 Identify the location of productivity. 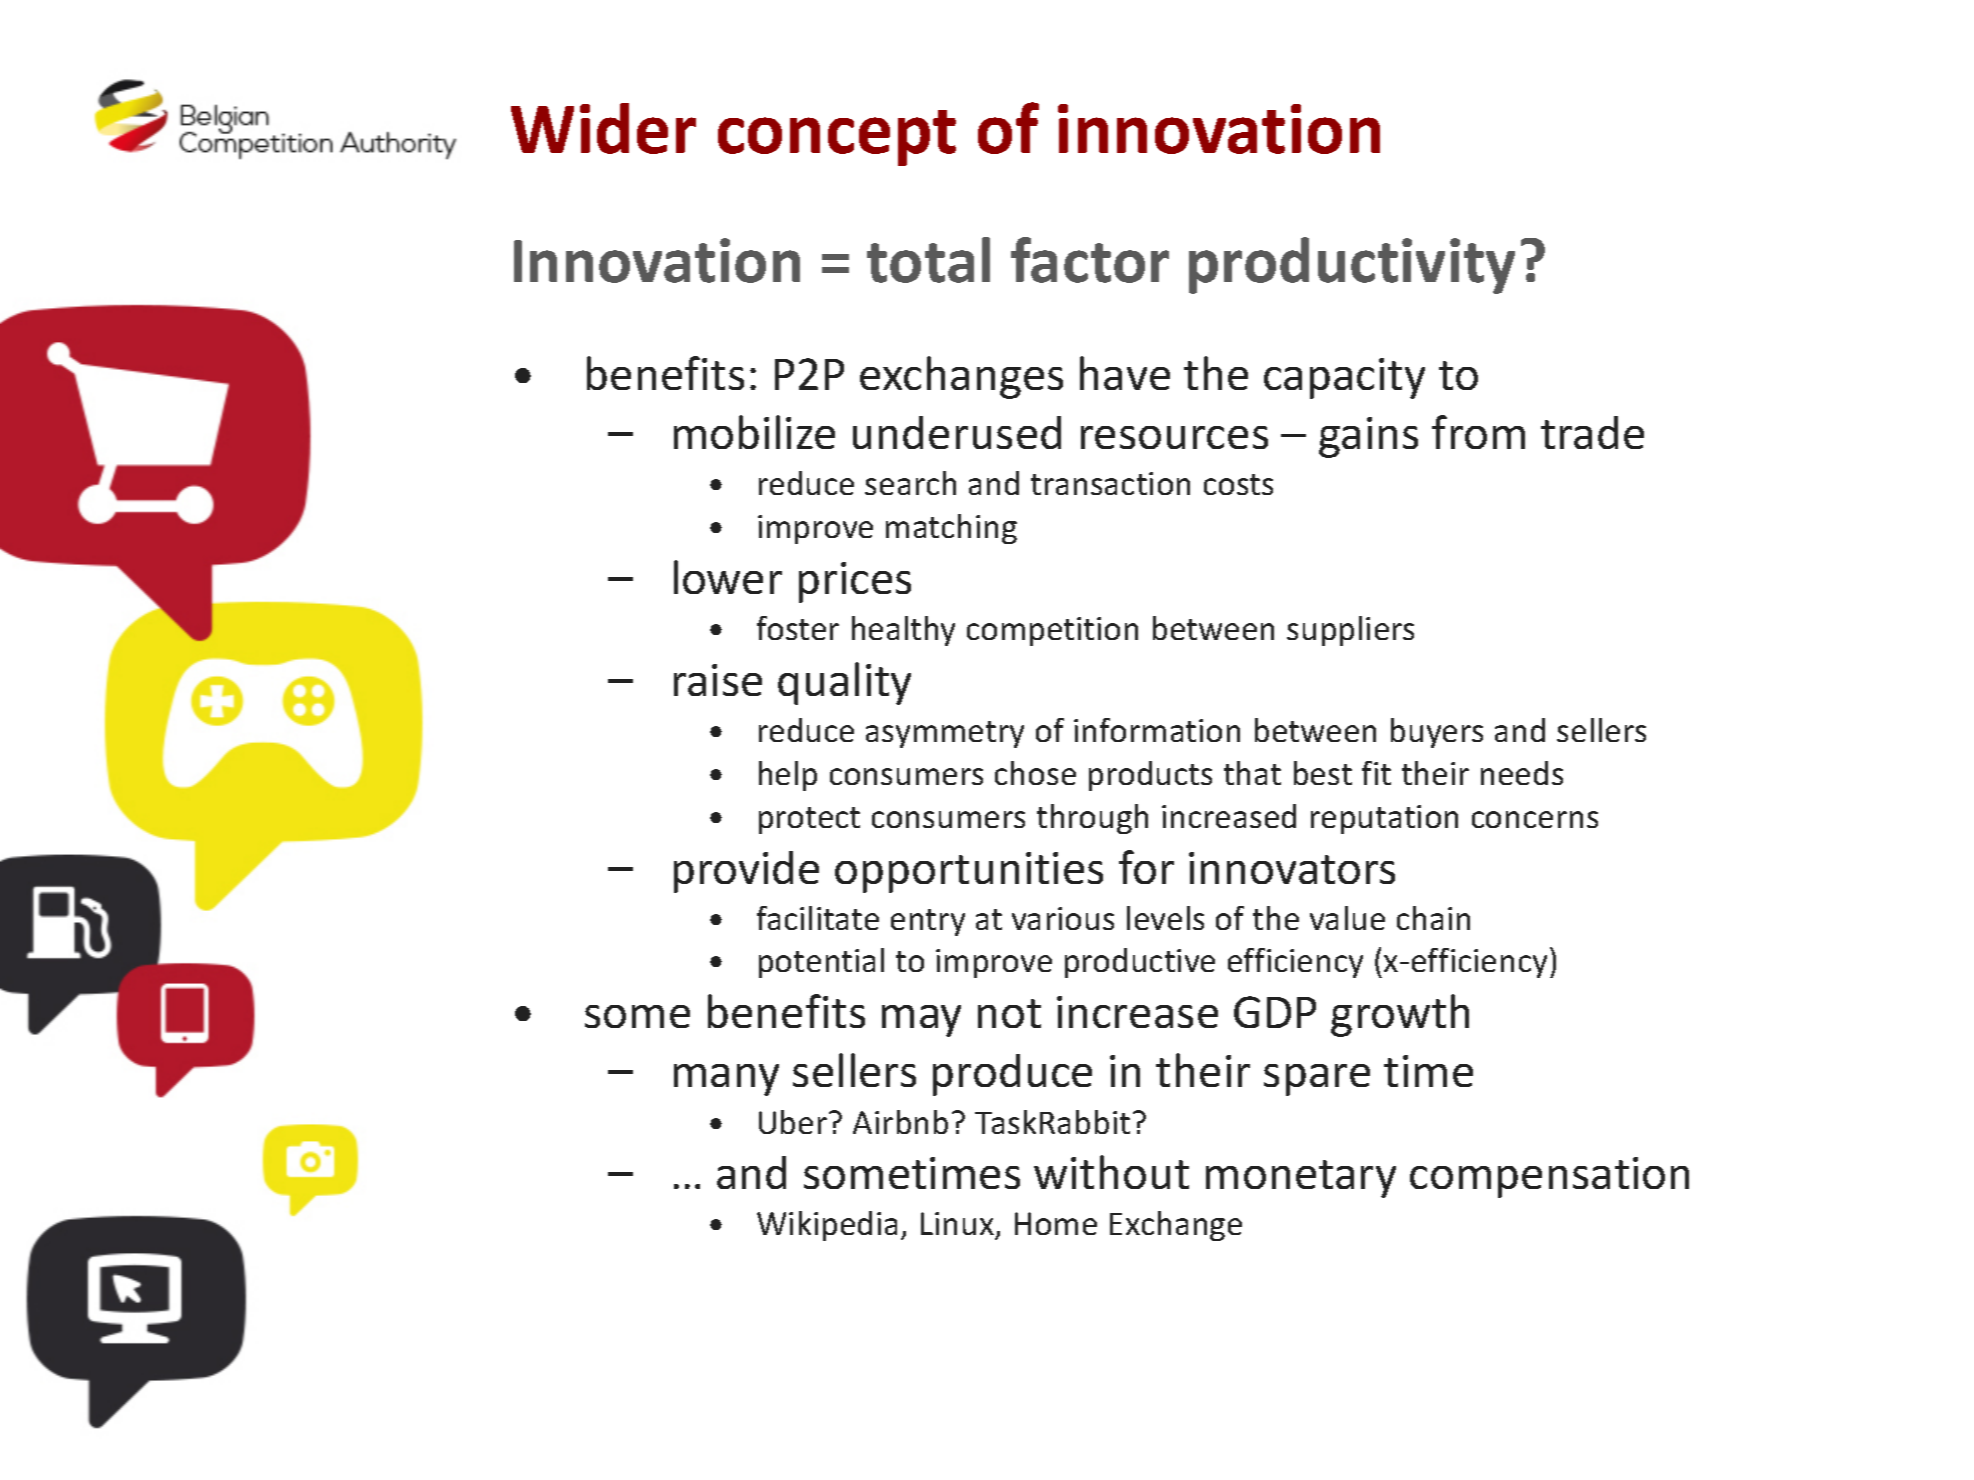
(1352, 265).
